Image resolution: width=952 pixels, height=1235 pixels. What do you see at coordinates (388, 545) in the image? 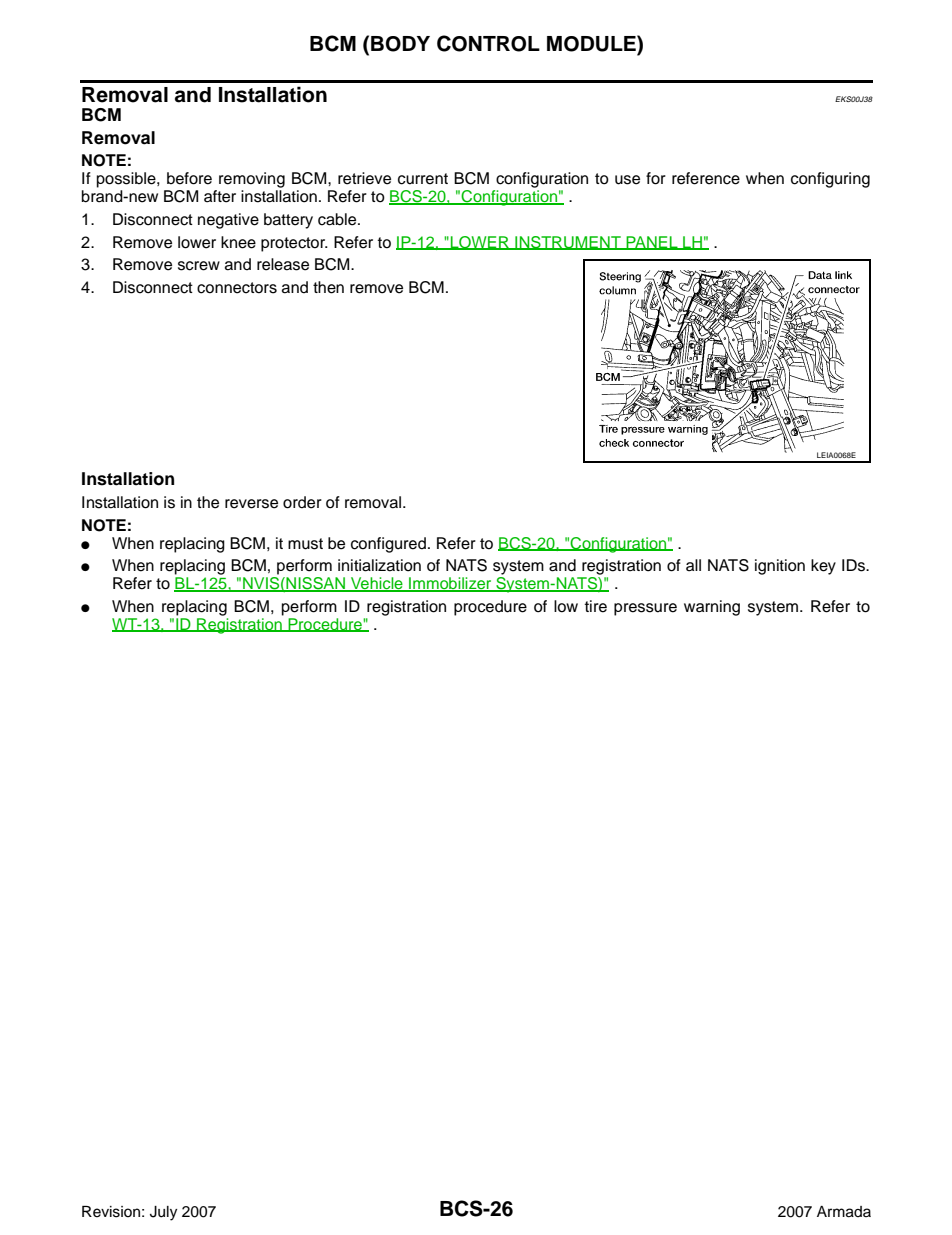
I see `configured` at bounding box center [388, 545].
